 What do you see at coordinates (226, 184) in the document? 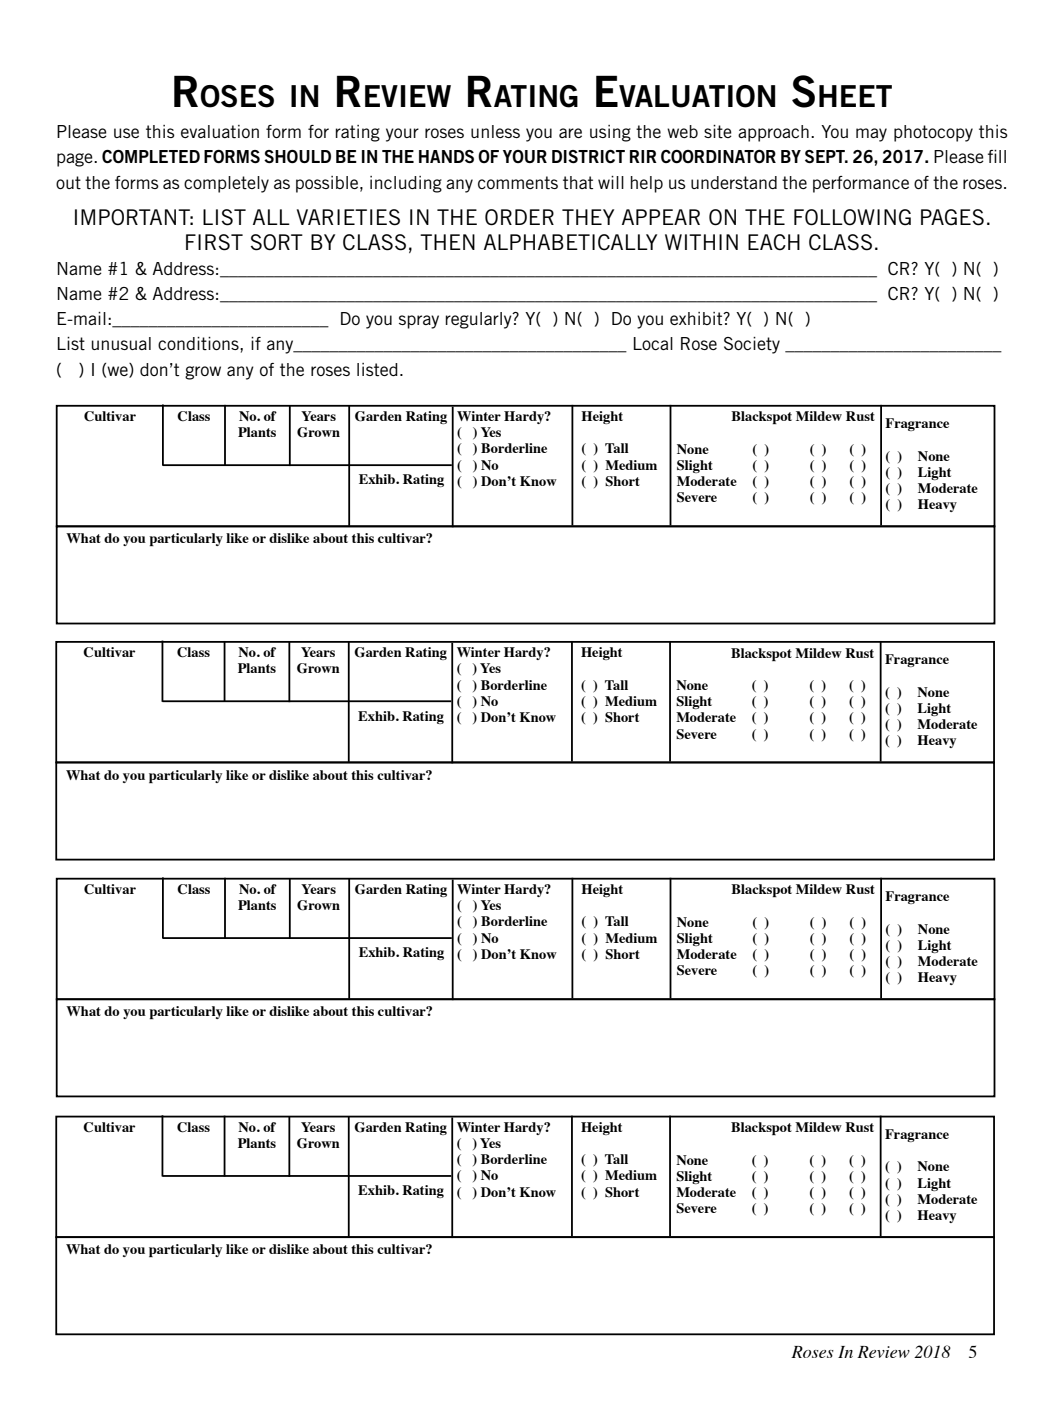
I see `completely` at bounding box center [226, 184].
